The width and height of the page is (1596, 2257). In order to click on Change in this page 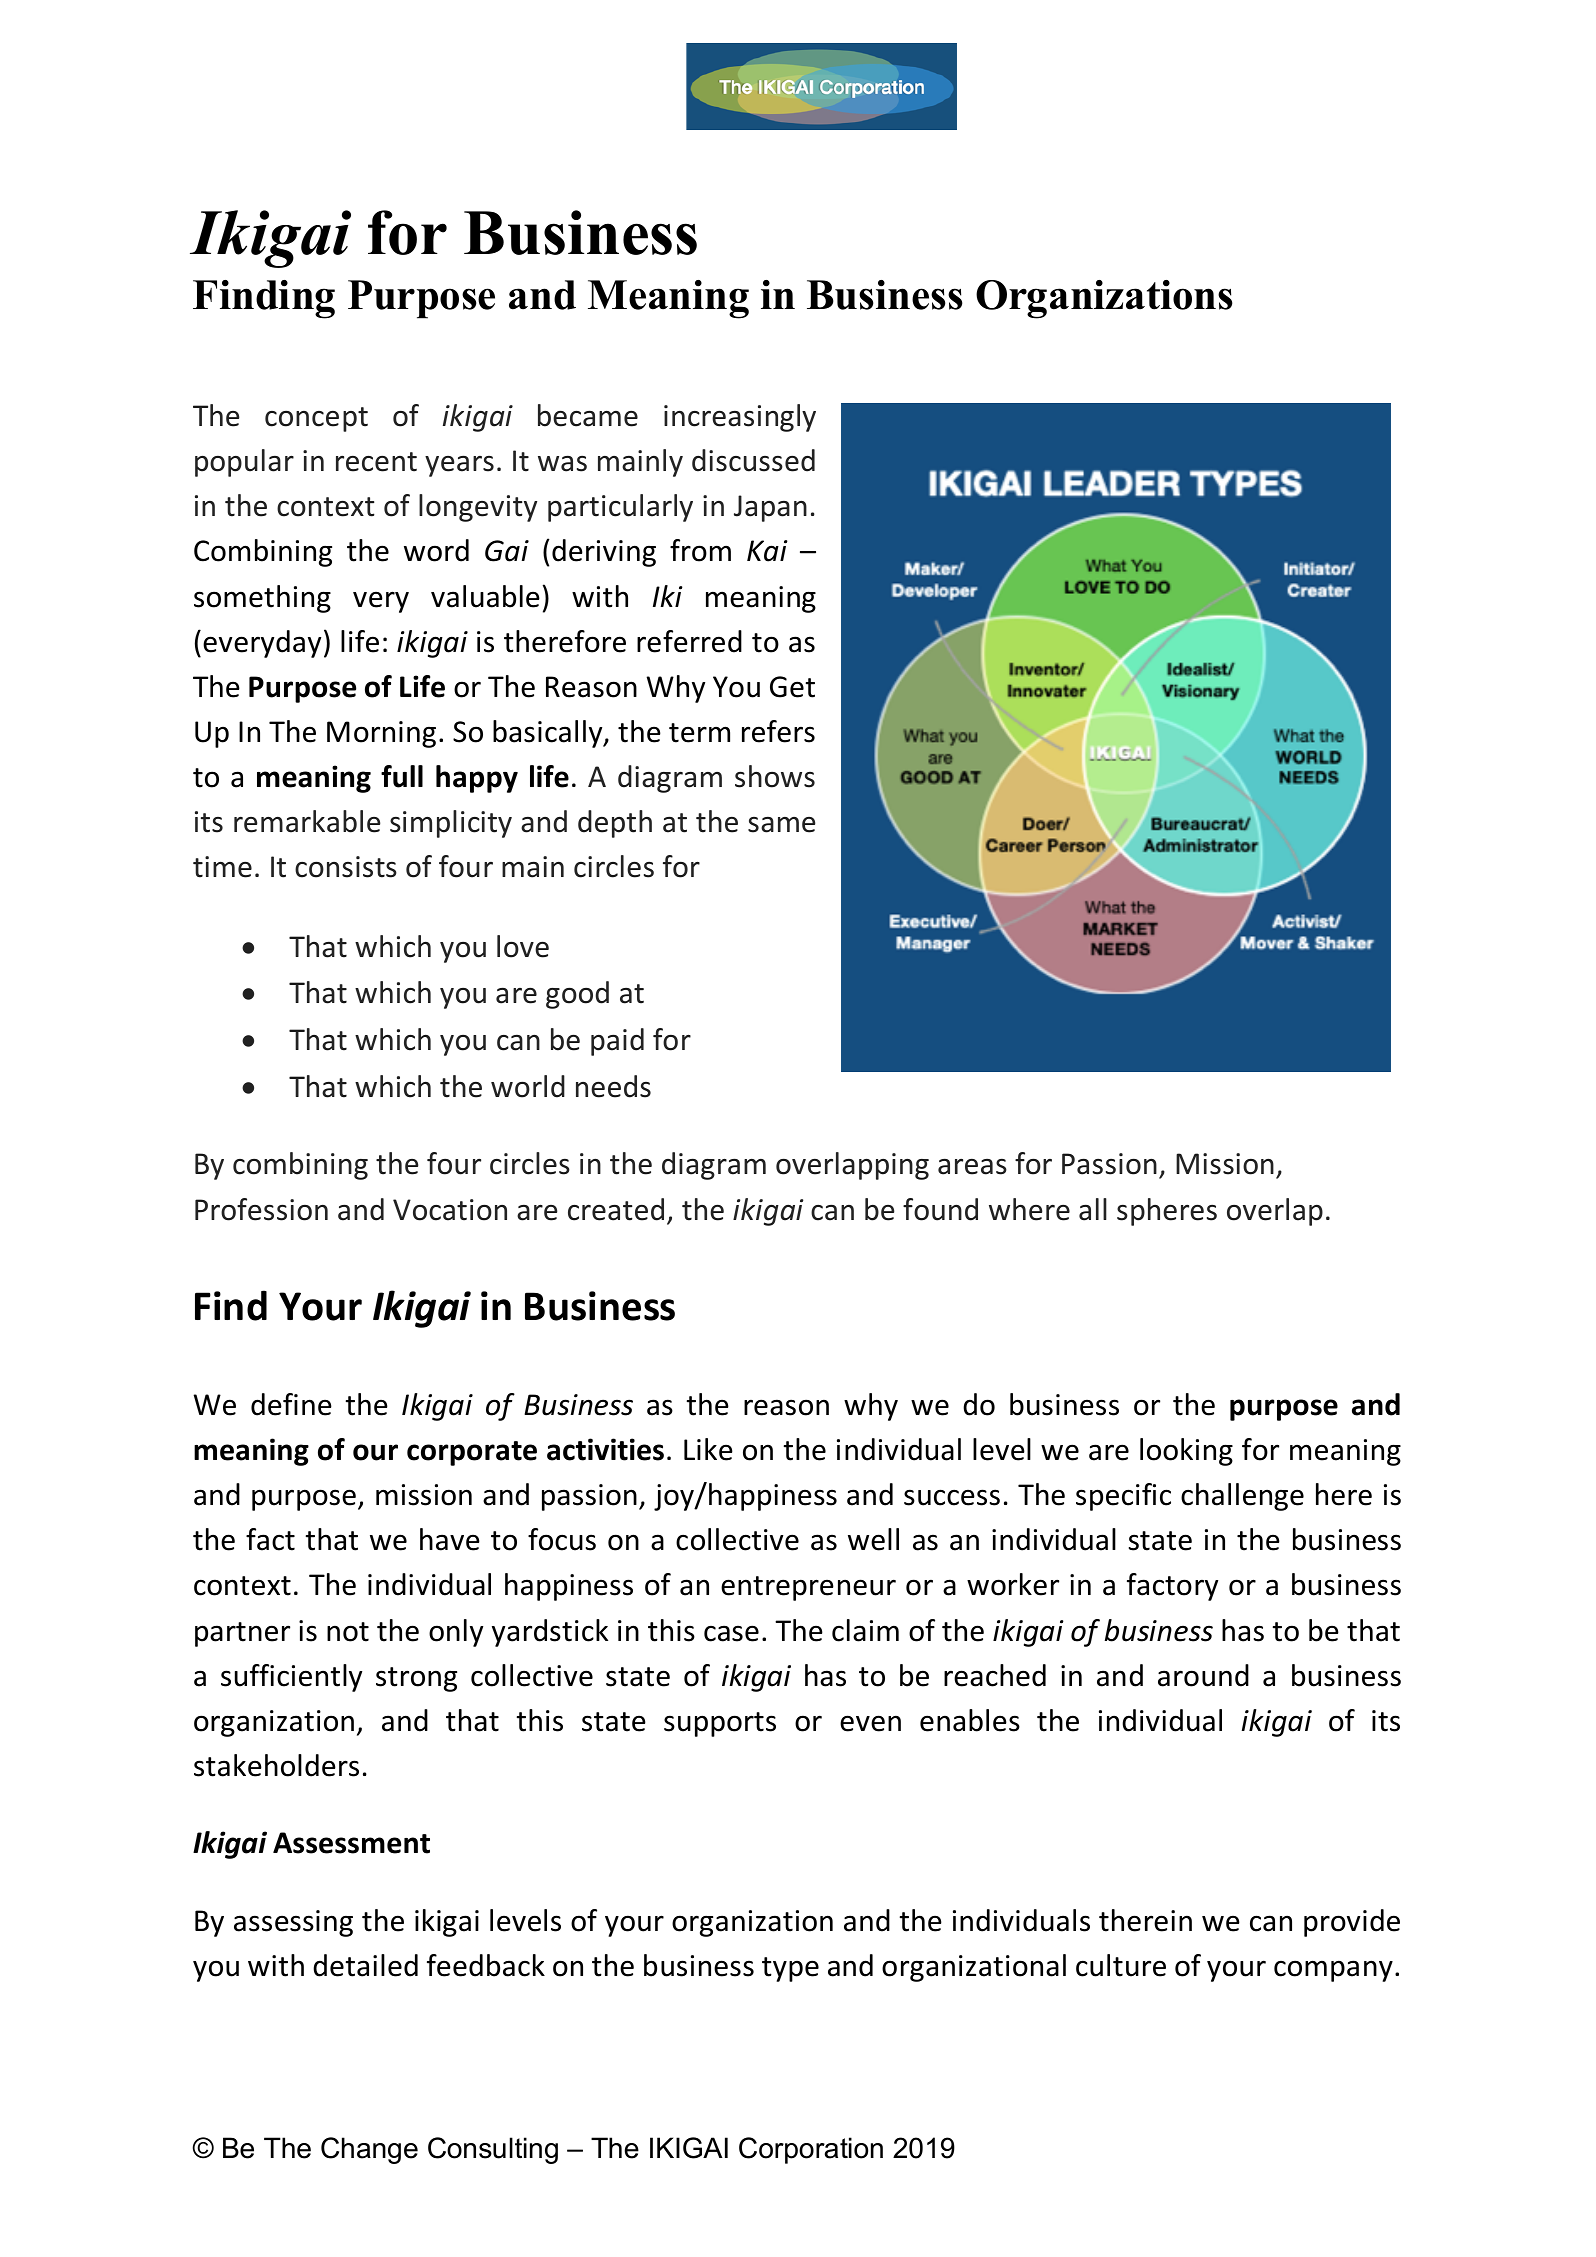, I will do `click(369, 2150)`.
